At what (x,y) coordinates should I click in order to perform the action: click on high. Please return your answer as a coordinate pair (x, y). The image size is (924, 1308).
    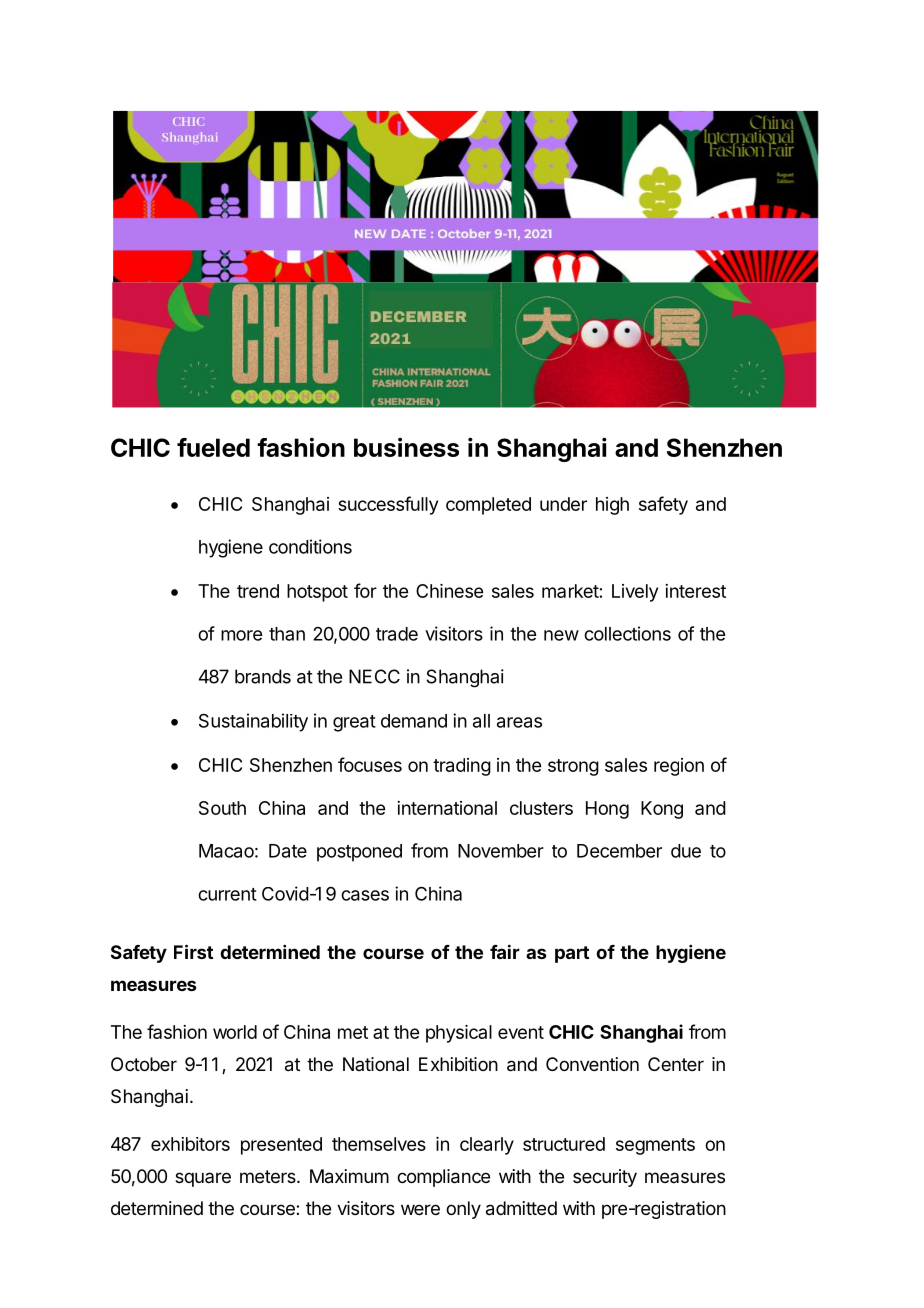
    Looking at the image, I should click on (612, 506).
